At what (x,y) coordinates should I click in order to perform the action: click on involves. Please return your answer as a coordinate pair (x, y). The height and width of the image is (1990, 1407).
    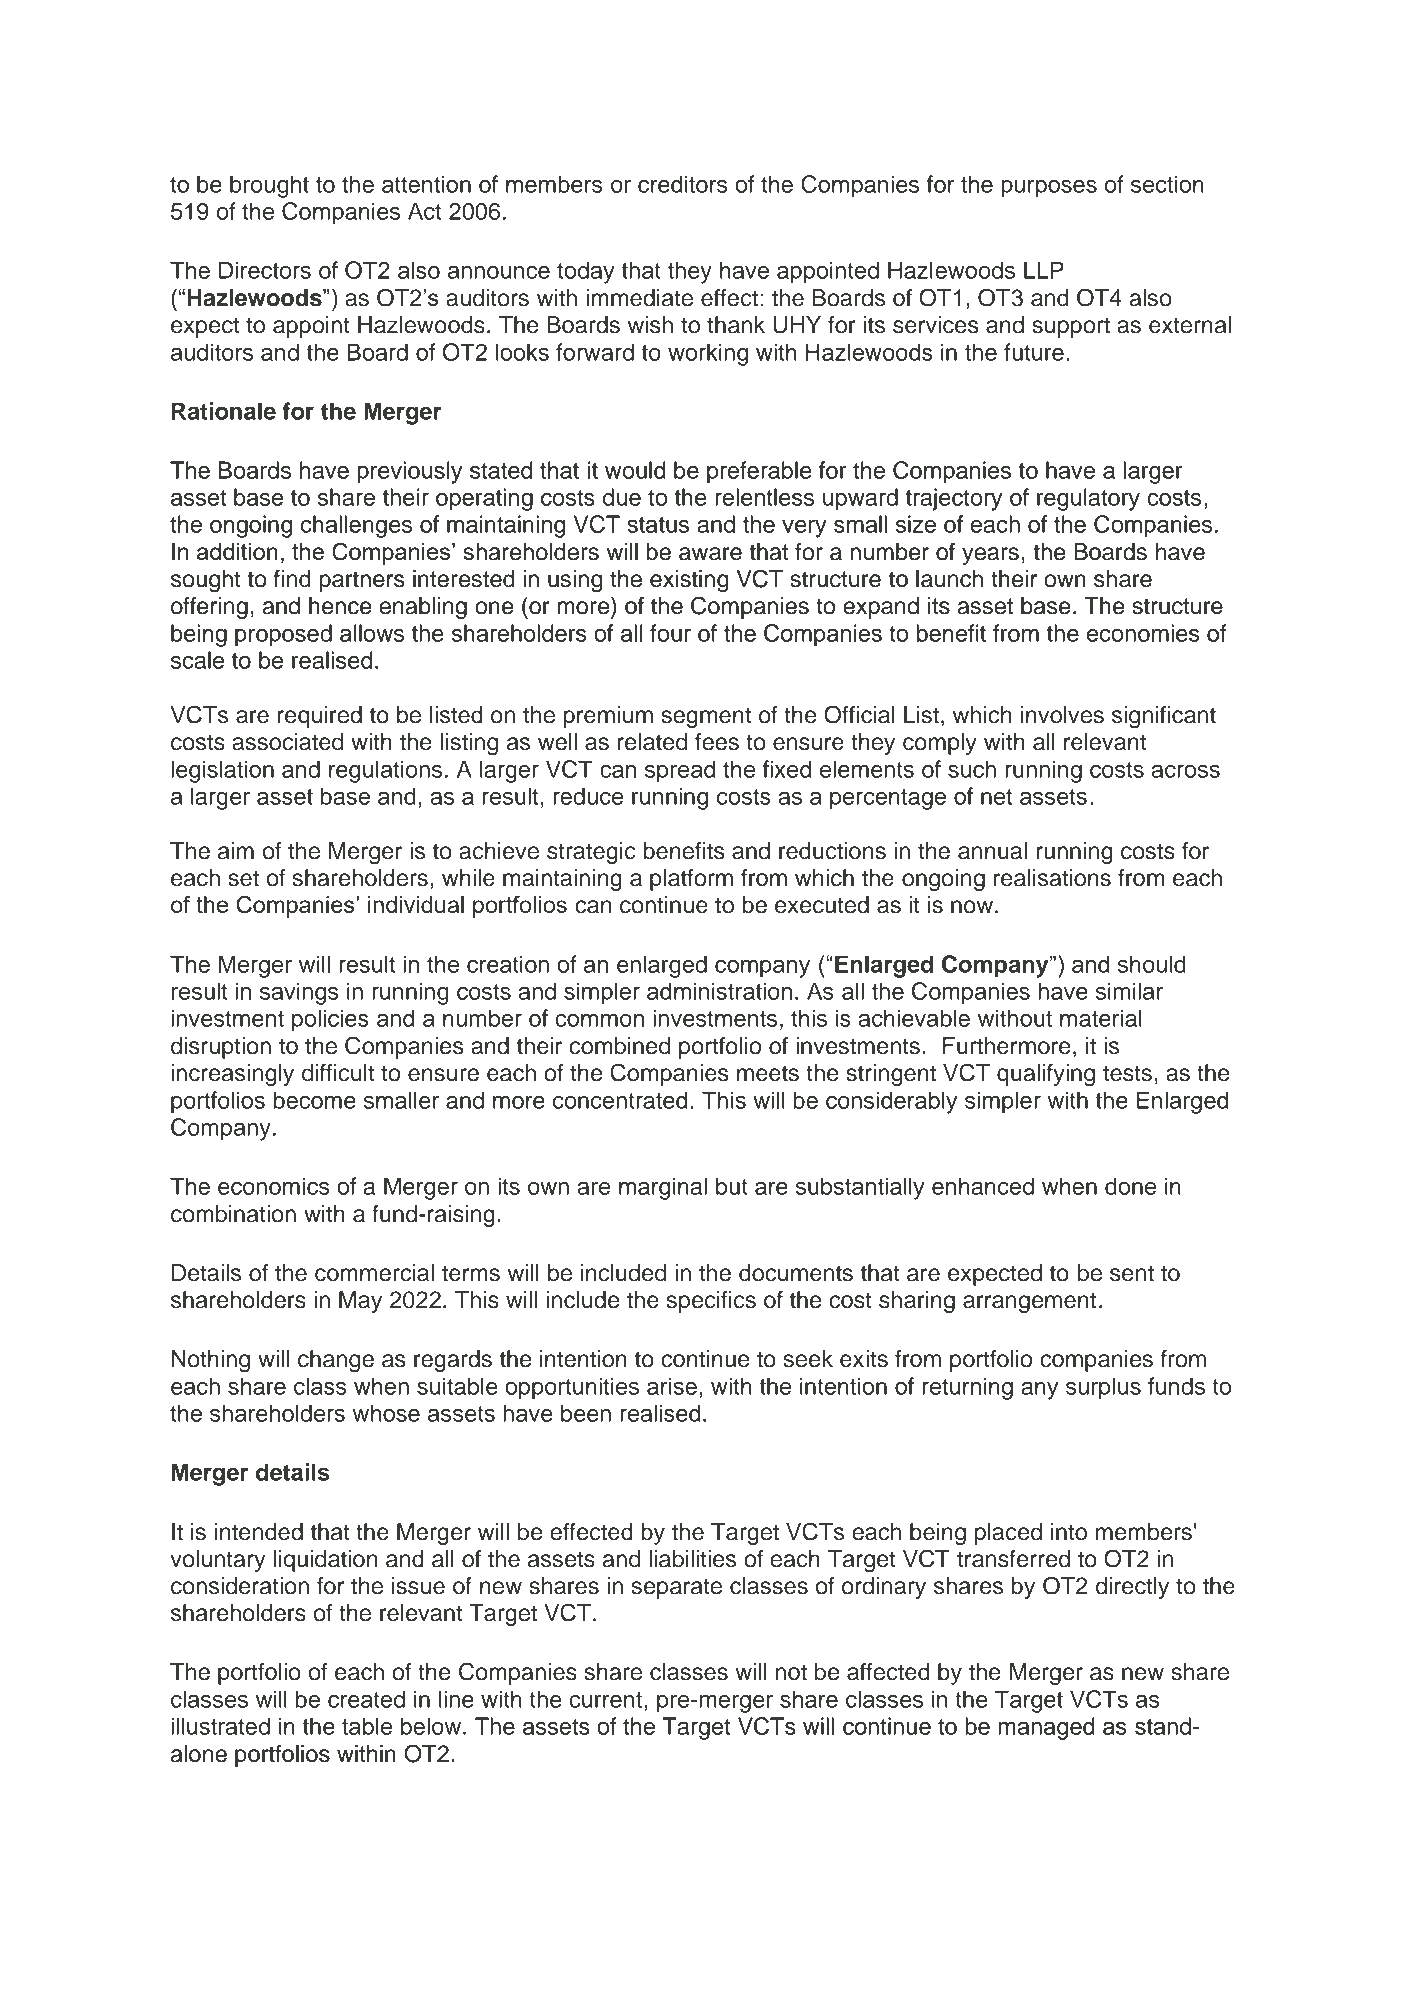
    Looking at the image, I should click on (1062, 715).
